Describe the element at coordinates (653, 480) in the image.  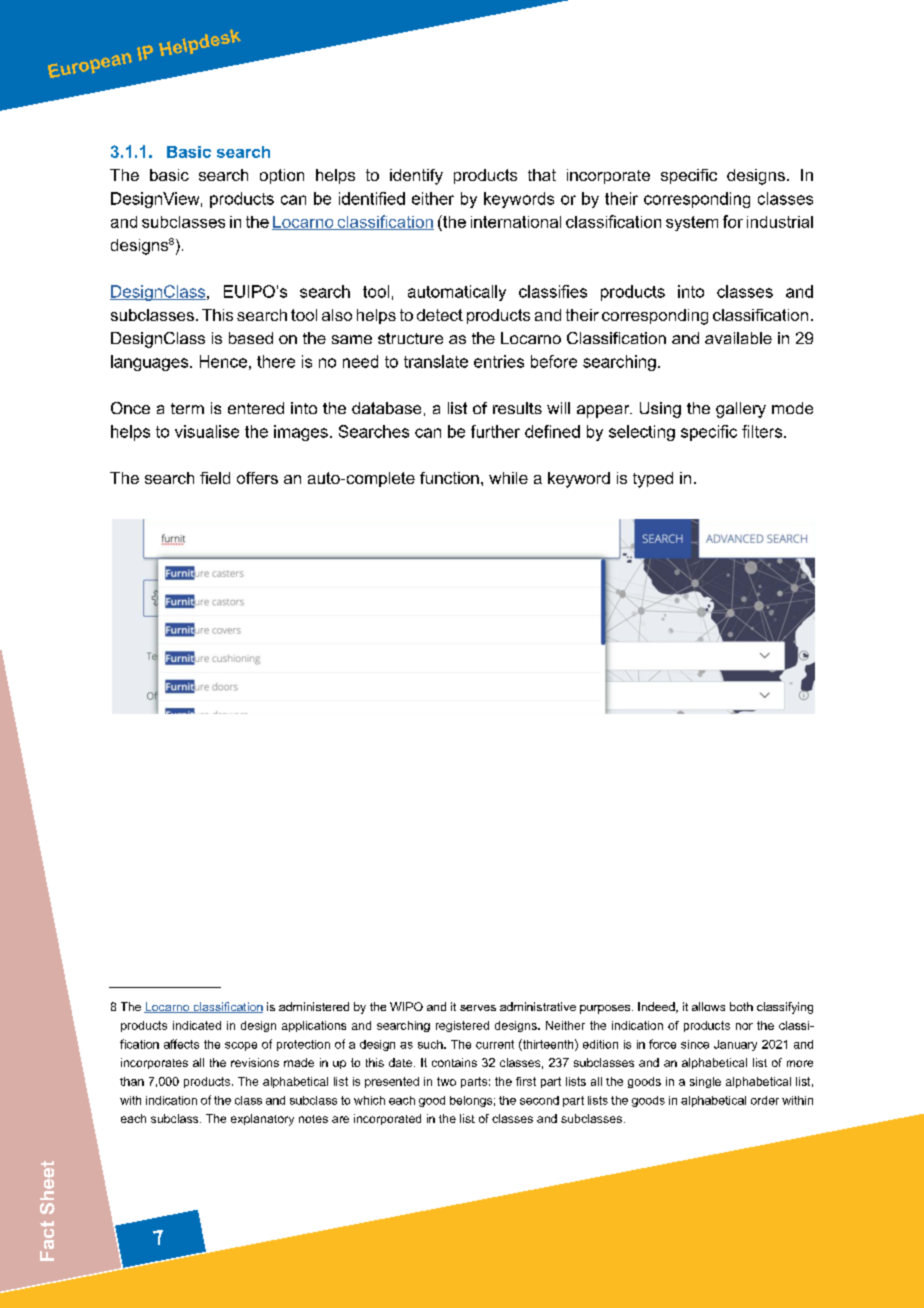
I see `typed` at that location.
